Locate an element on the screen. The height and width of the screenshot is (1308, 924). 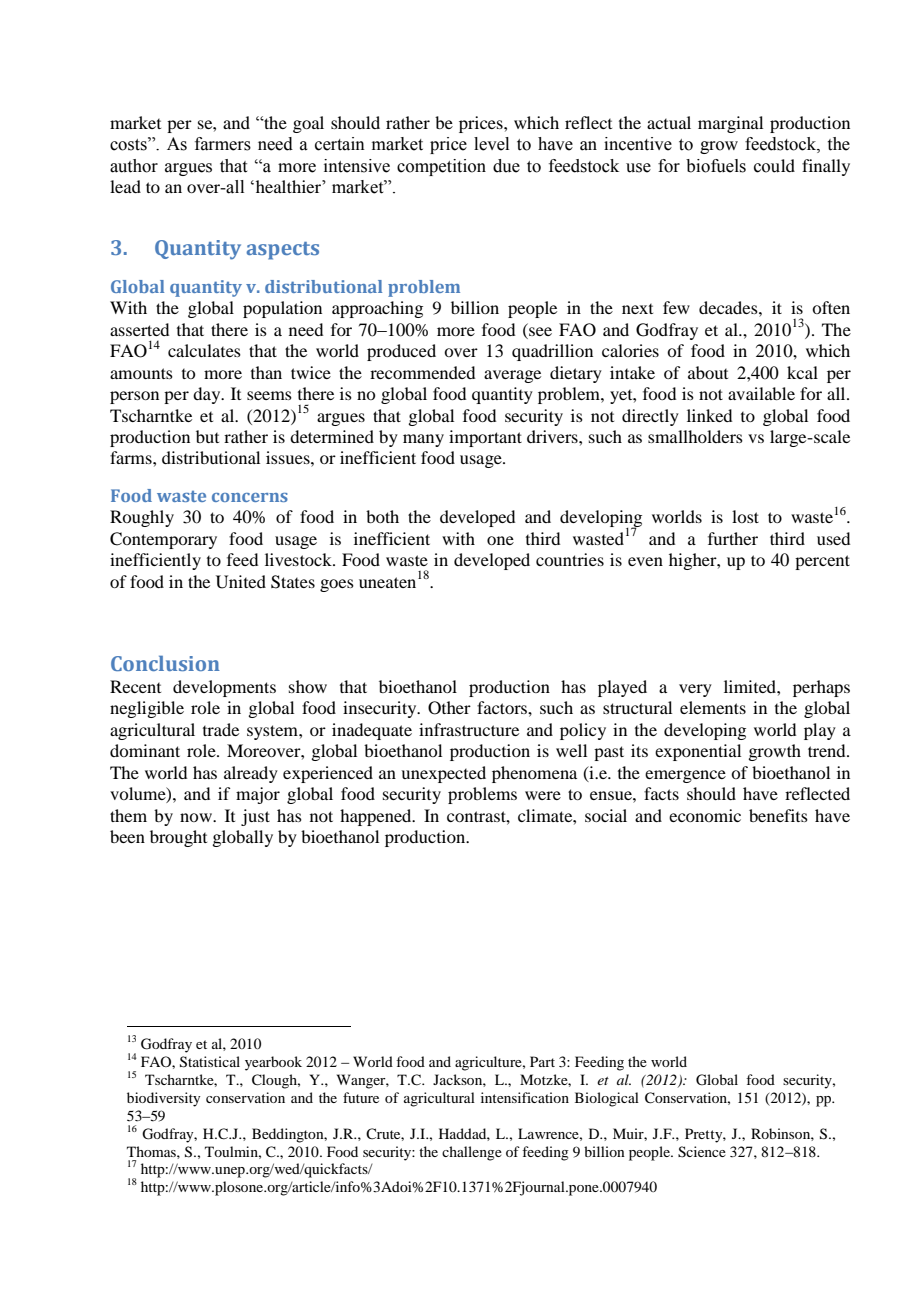
concerns is located at coordinates (250, 497).
